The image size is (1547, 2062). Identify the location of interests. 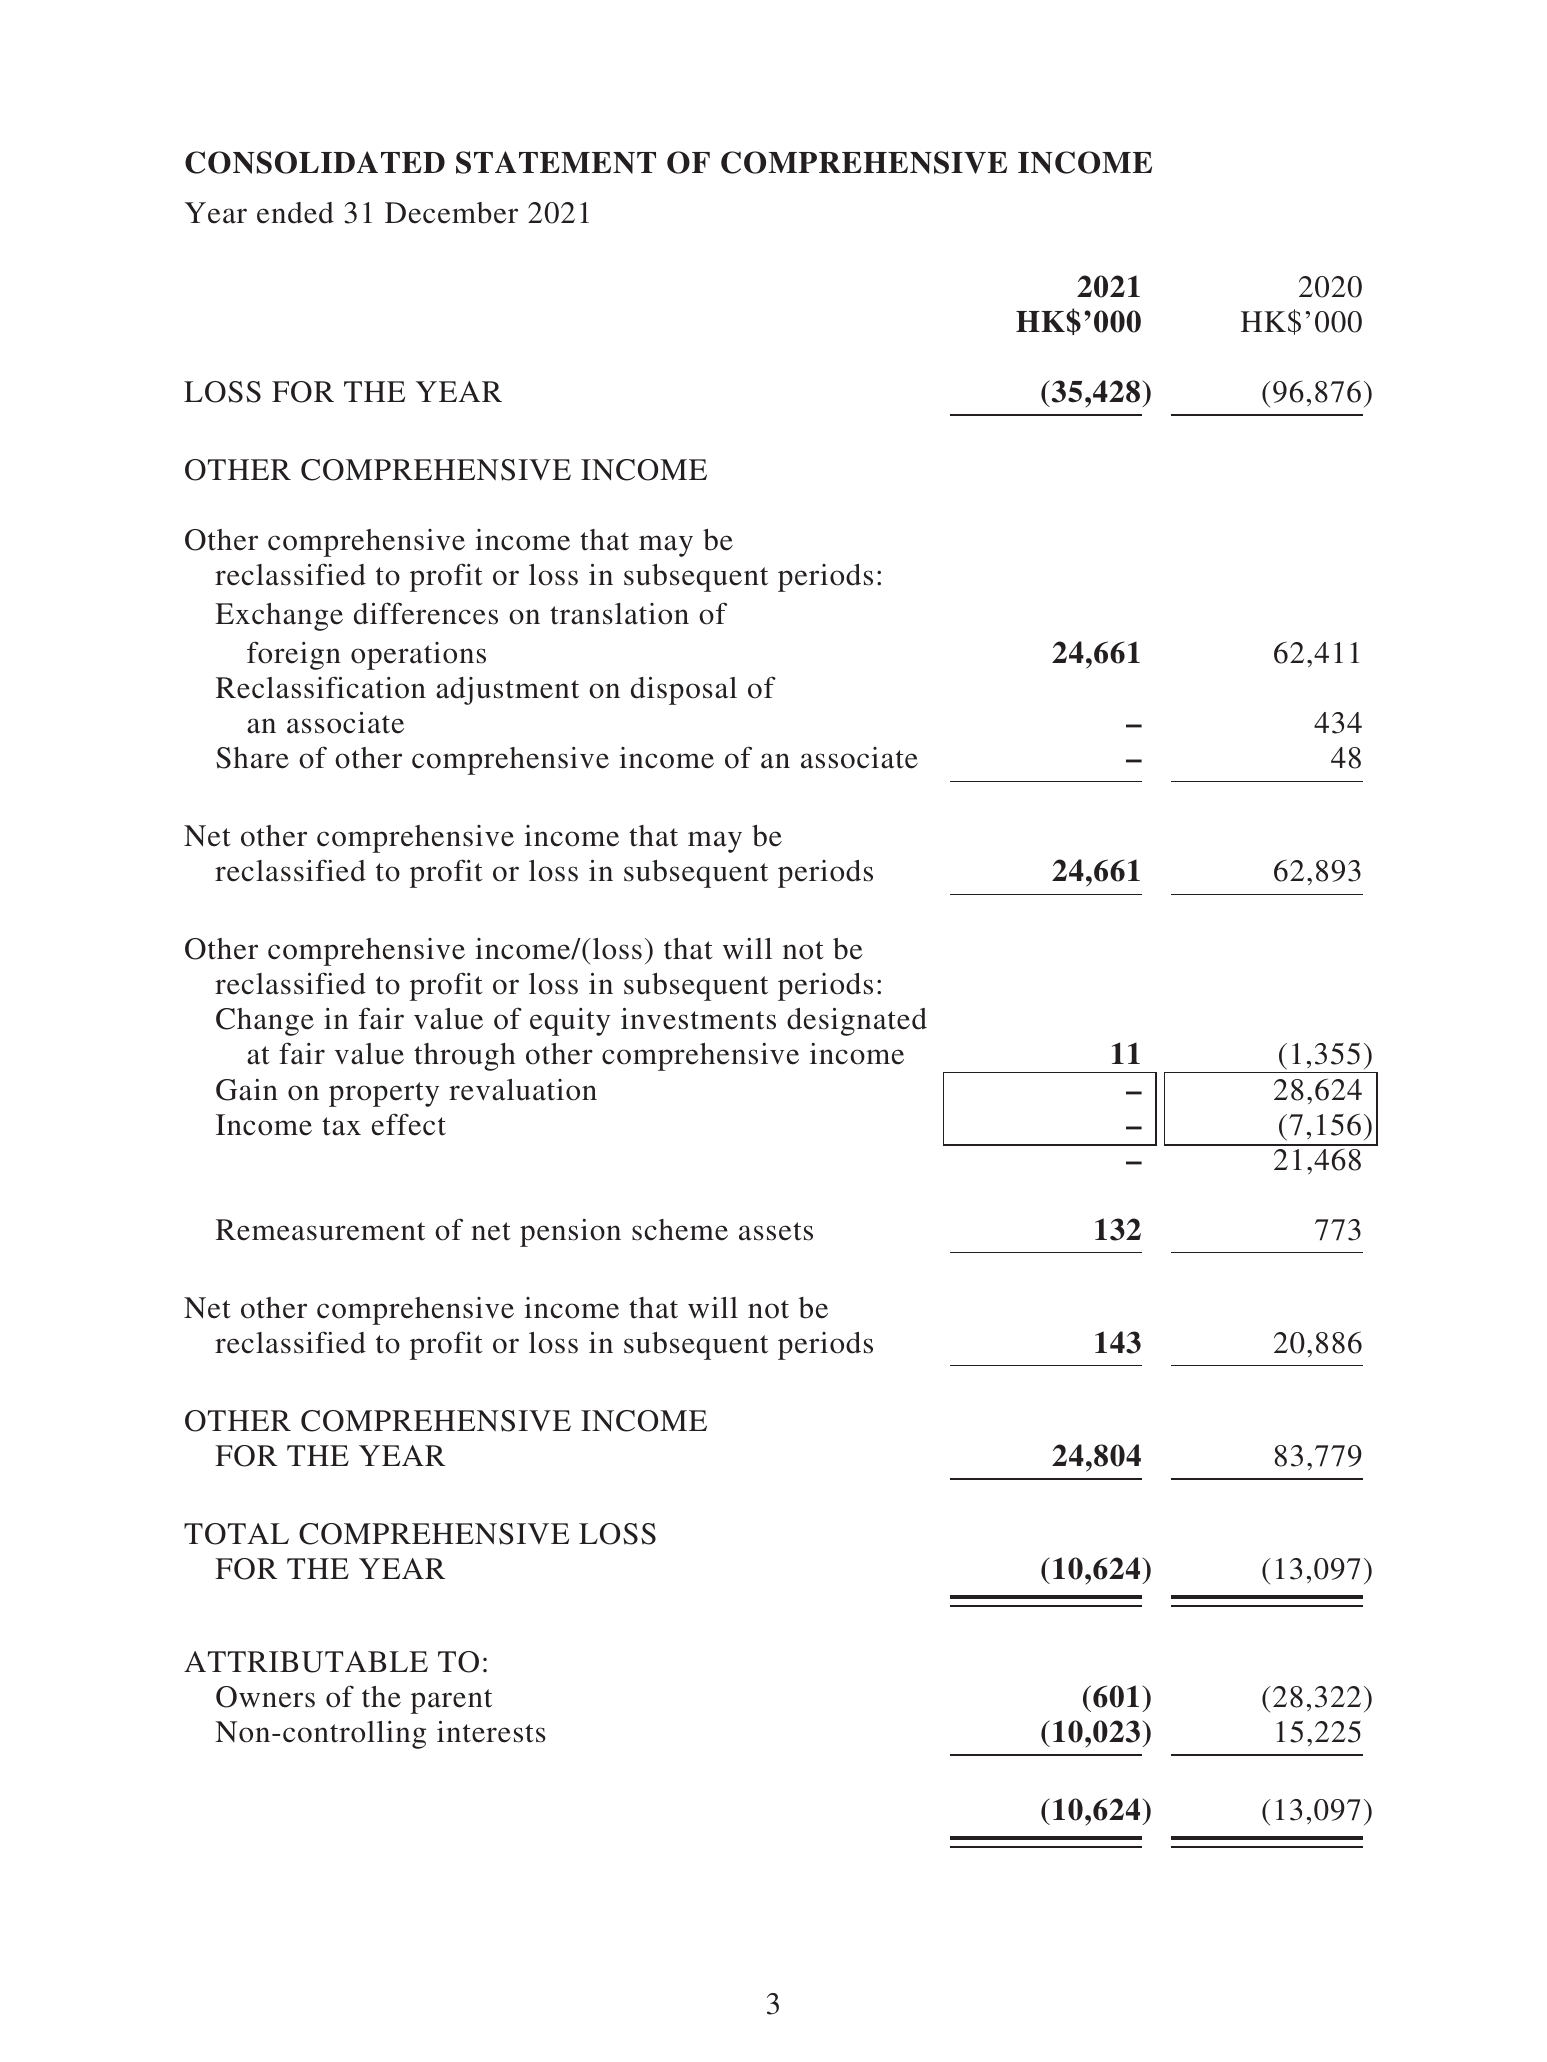
(491, 1732).
